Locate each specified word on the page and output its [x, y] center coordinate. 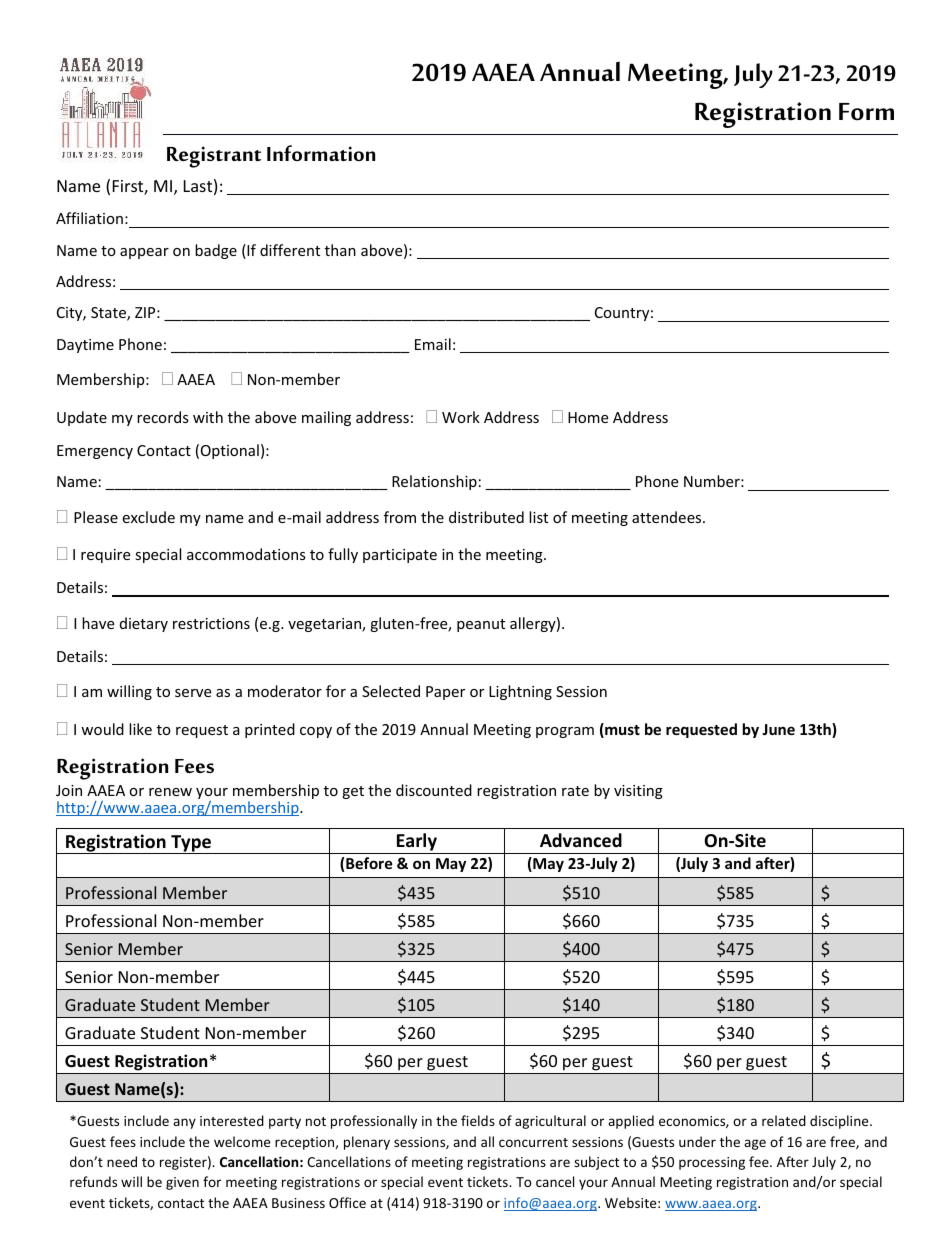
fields [478, 1120]
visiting [638, 792]
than [340, 250]
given [182, 1183]
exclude [148, 517]
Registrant [214, 157]
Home [588, 417]
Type [191, 844]
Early [417, 843]
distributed [486, 517]
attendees [668, 517]
